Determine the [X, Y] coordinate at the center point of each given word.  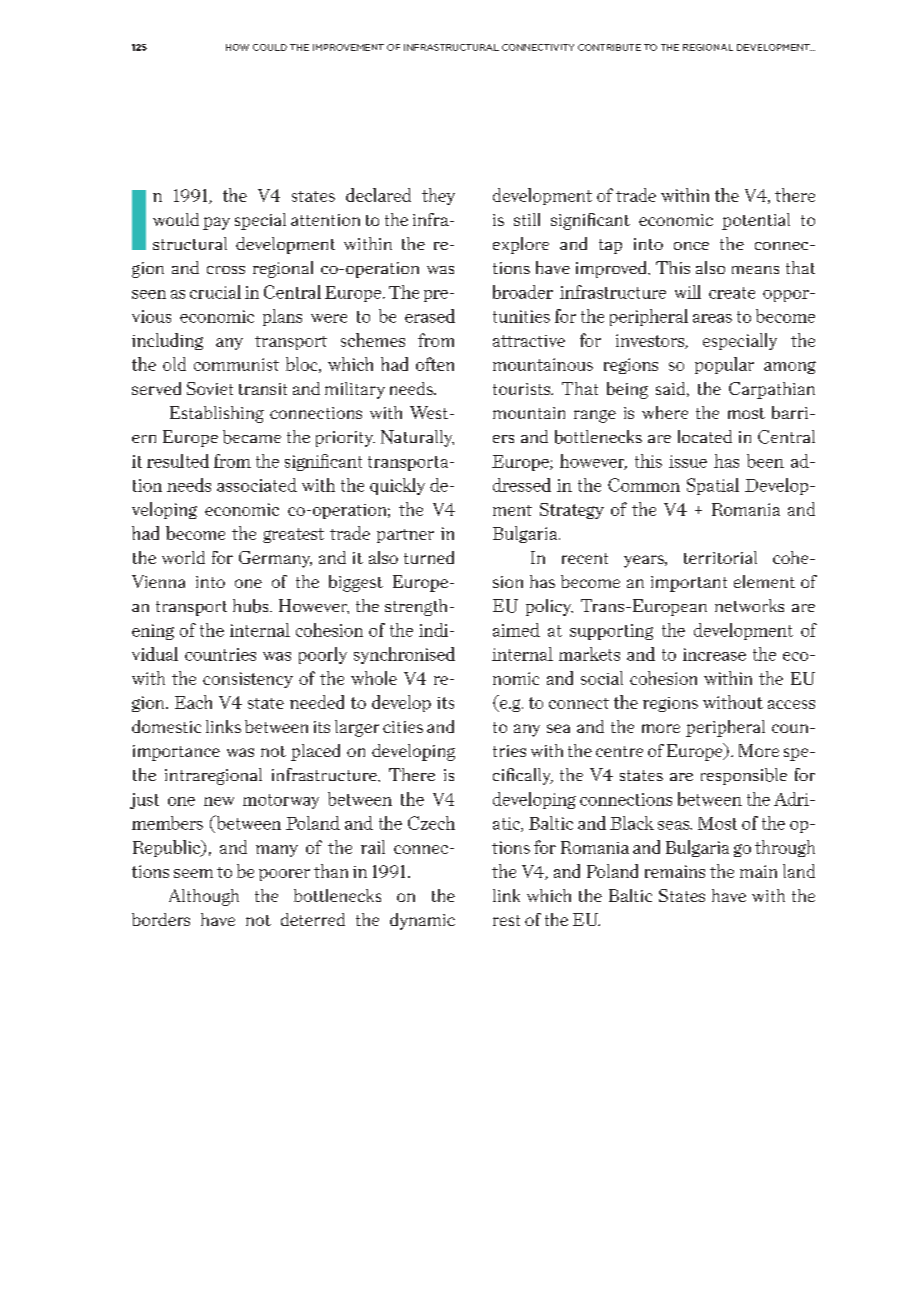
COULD [270, 47]
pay [216, 223]
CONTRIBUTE [609, 47]
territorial [720, 557]
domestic [166, 726]
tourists [523, 389]
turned [429, 557]
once [691, 246]
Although [204, 897]
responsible [744, 776]
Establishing [217, 414]
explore [521, 245]
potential [756, 221]
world [183, 557]
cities [403, 727]
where [665, 412]
